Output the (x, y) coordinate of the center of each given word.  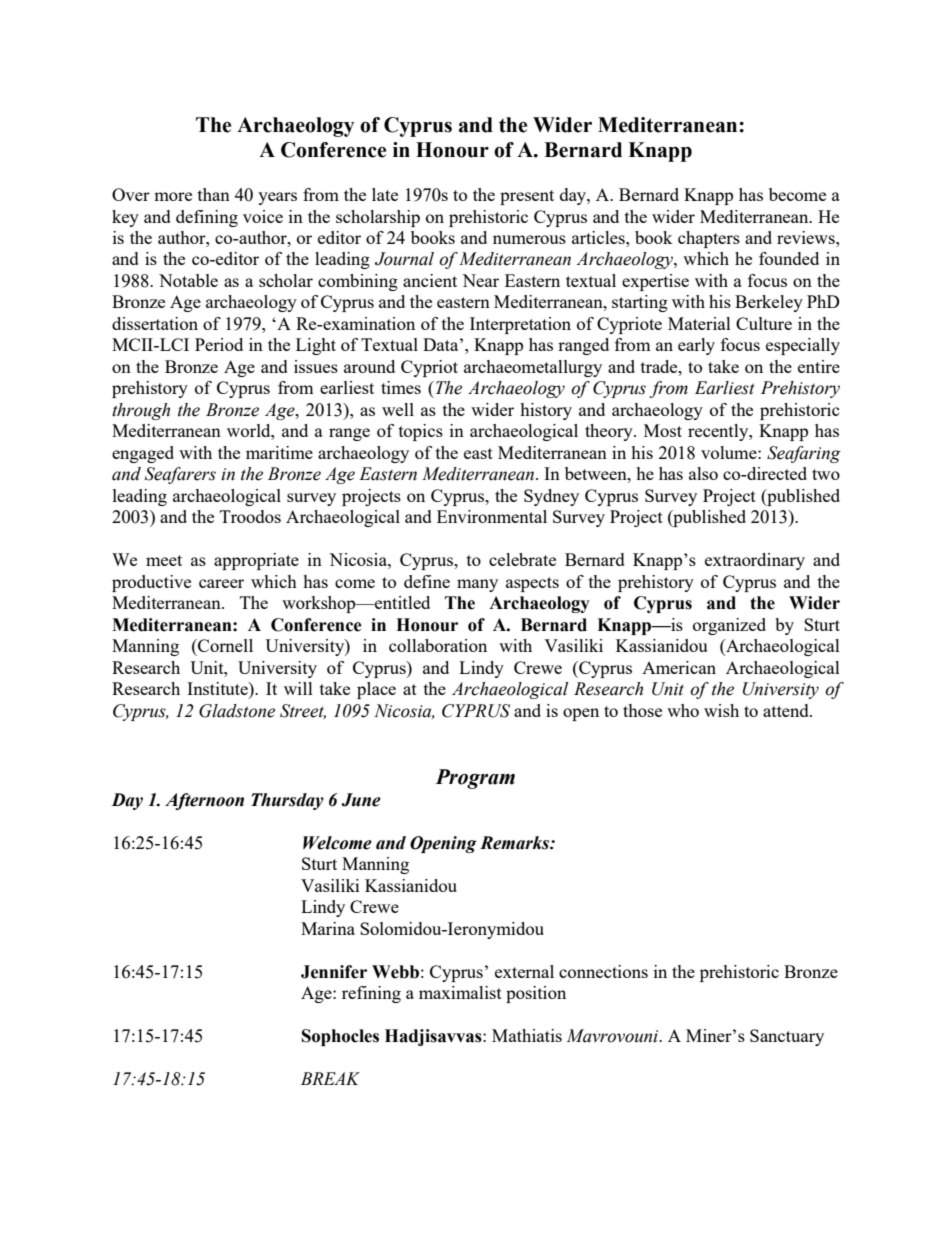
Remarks (515, 843)
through (141, 411)
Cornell (224, 645)
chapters (709, 239)
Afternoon (204, 801)
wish (721, 710)
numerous (529, 239)
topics (421, 432)
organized (729, 626)
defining (207, 218)
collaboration (438, 645)
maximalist (460, 992)
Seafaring (804, 454)
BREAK (330, 1078)
